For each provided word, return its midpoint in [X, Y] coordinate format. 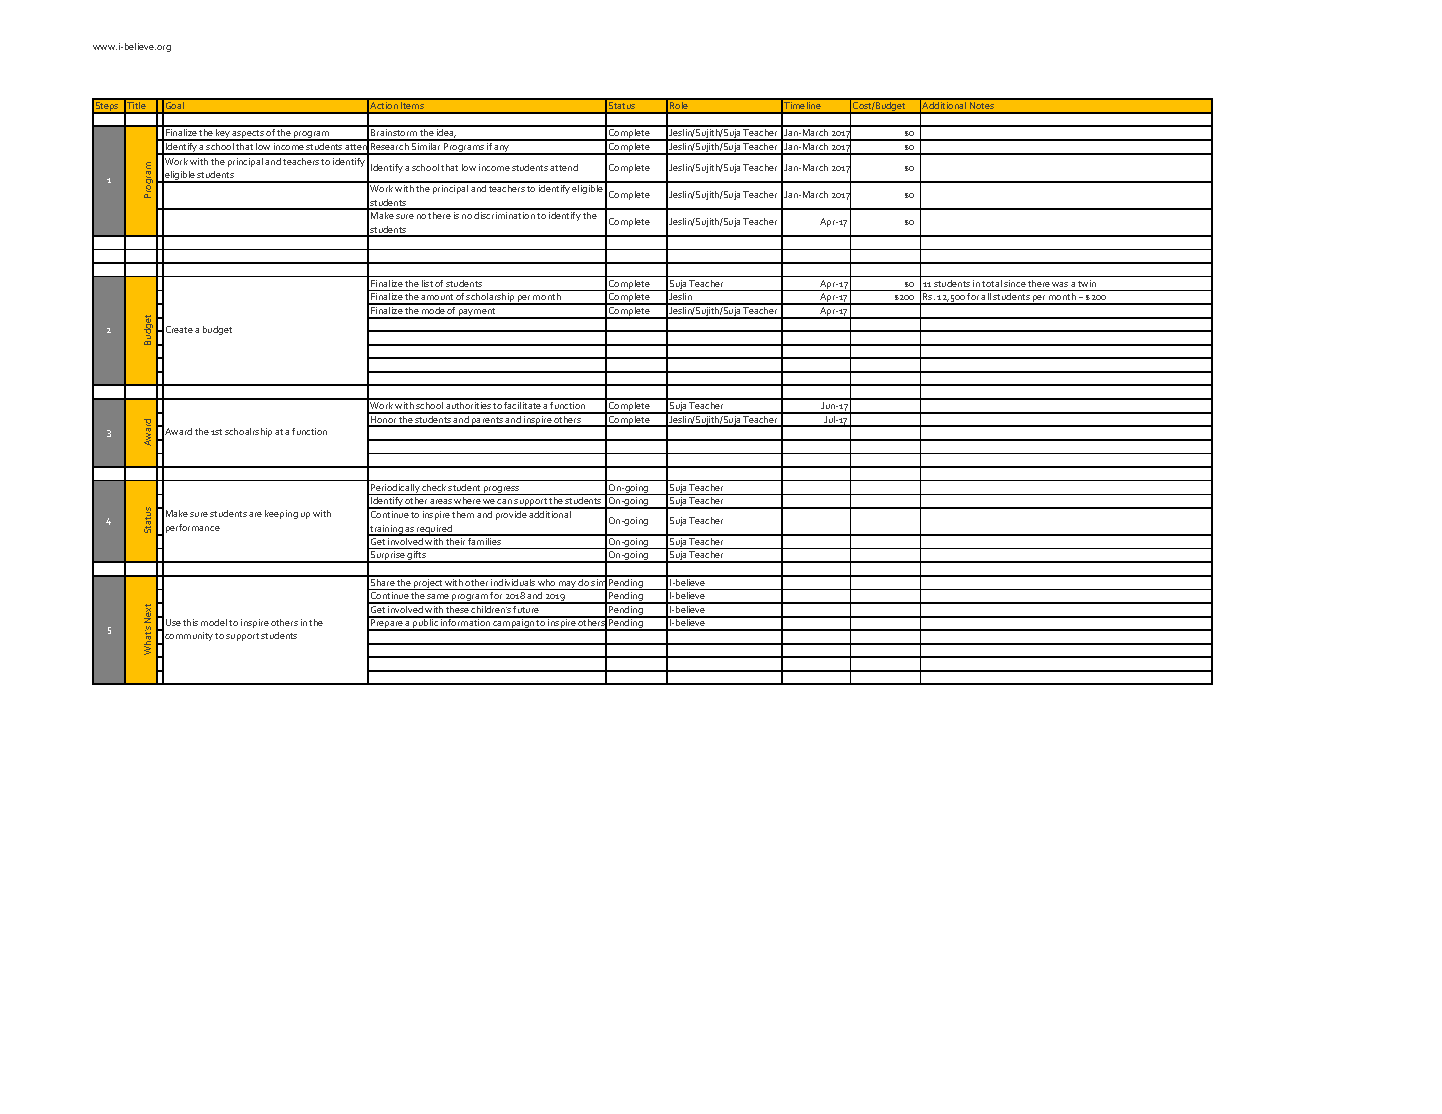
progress [502, 490]
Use [173, 622]
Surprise [388, 557]
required [435, 530]
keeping [281, 514]
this [190, 622]
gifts [417, 557]
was [1060, 284]
